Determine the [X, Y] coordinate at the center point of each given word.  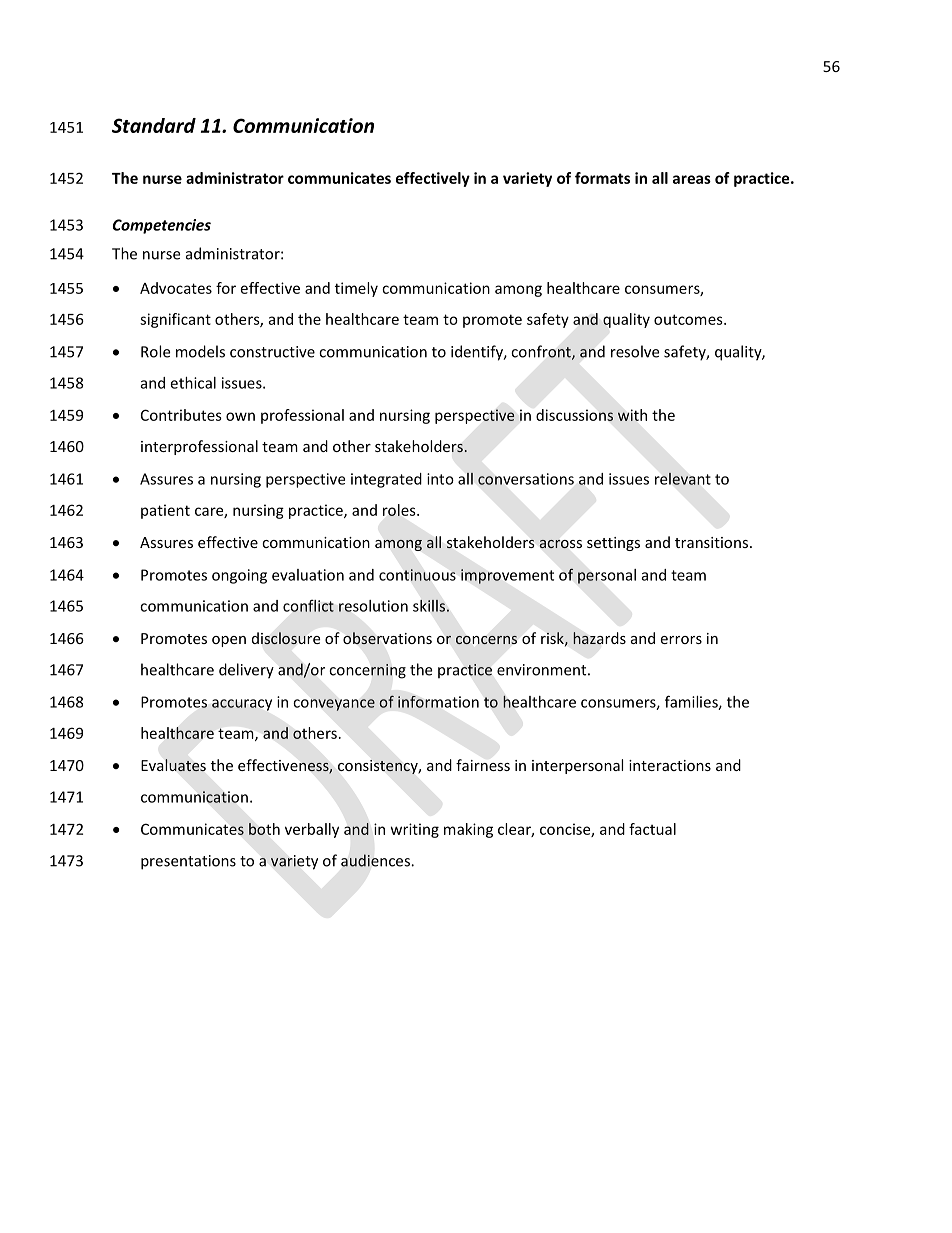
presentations [188, 862]
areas [692, 179]
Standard [154, 125]
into [440, 479]
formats [602, 178]
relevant [683, 478]
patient [165, 511]
